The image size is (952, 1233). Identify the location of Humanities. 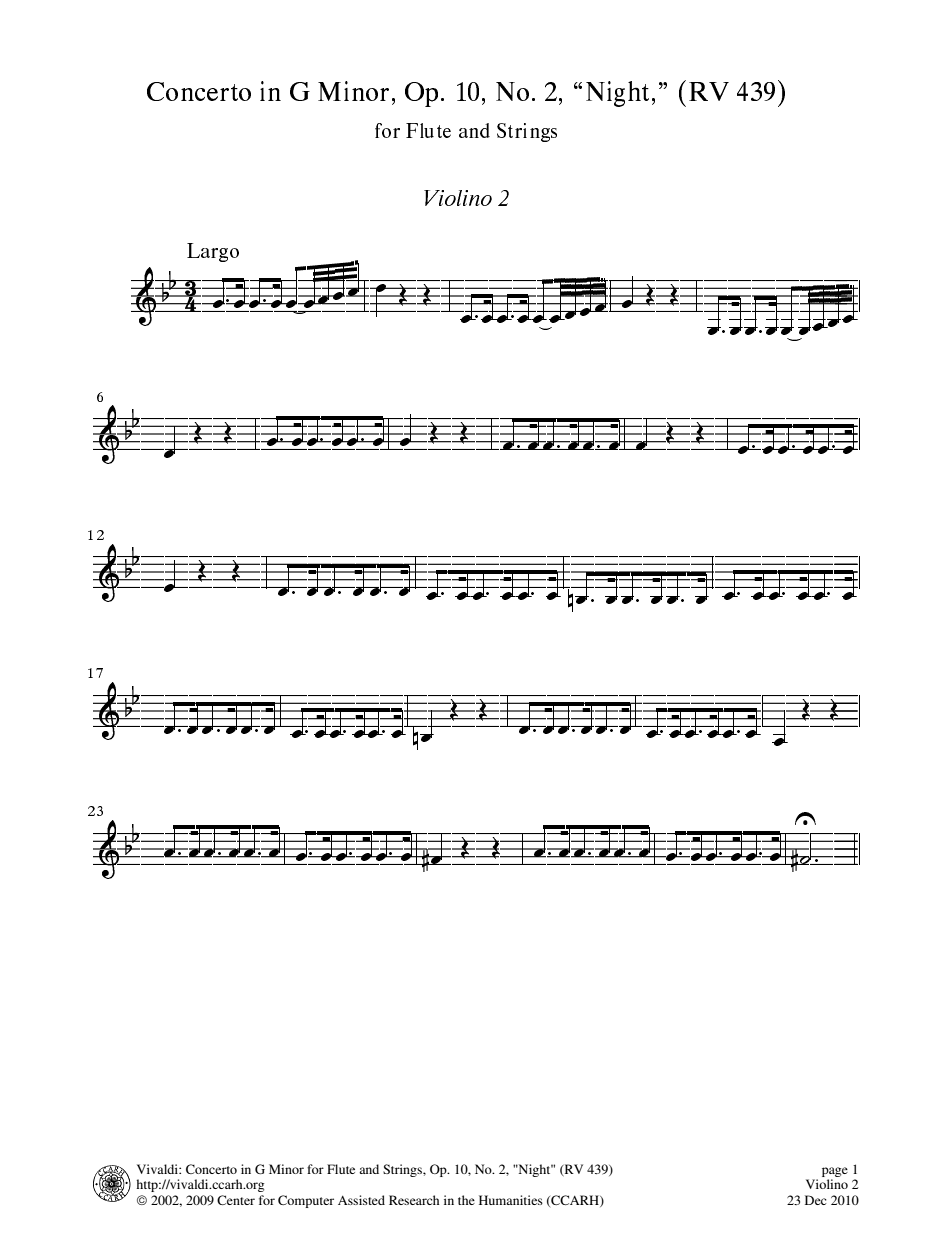
(511, 1200).
